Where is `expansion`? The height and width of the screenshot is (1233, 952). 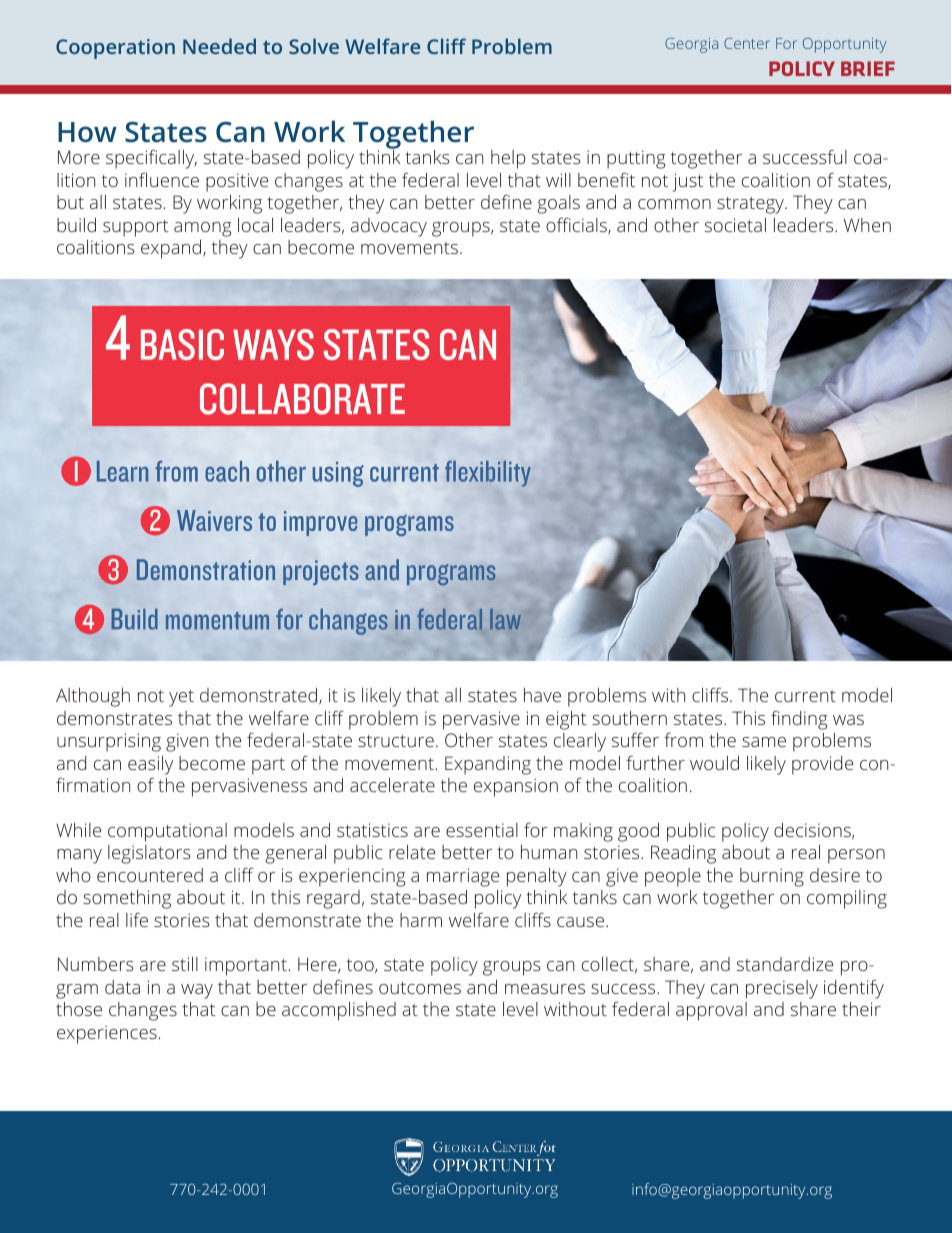
expansion is located at coordinates (516, 787).
